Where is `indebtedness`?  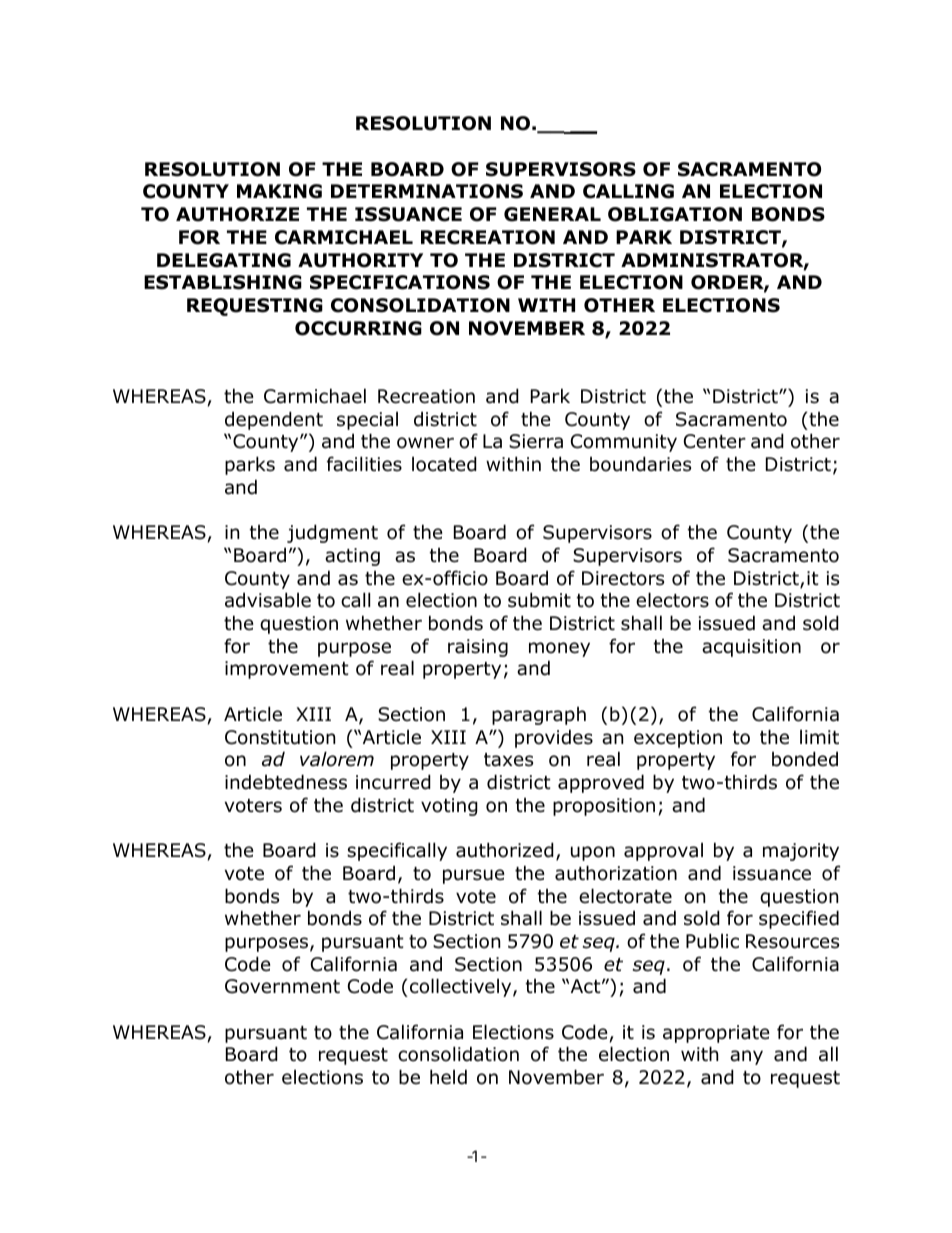 indebtedness is located at coordinates (286, 782).
